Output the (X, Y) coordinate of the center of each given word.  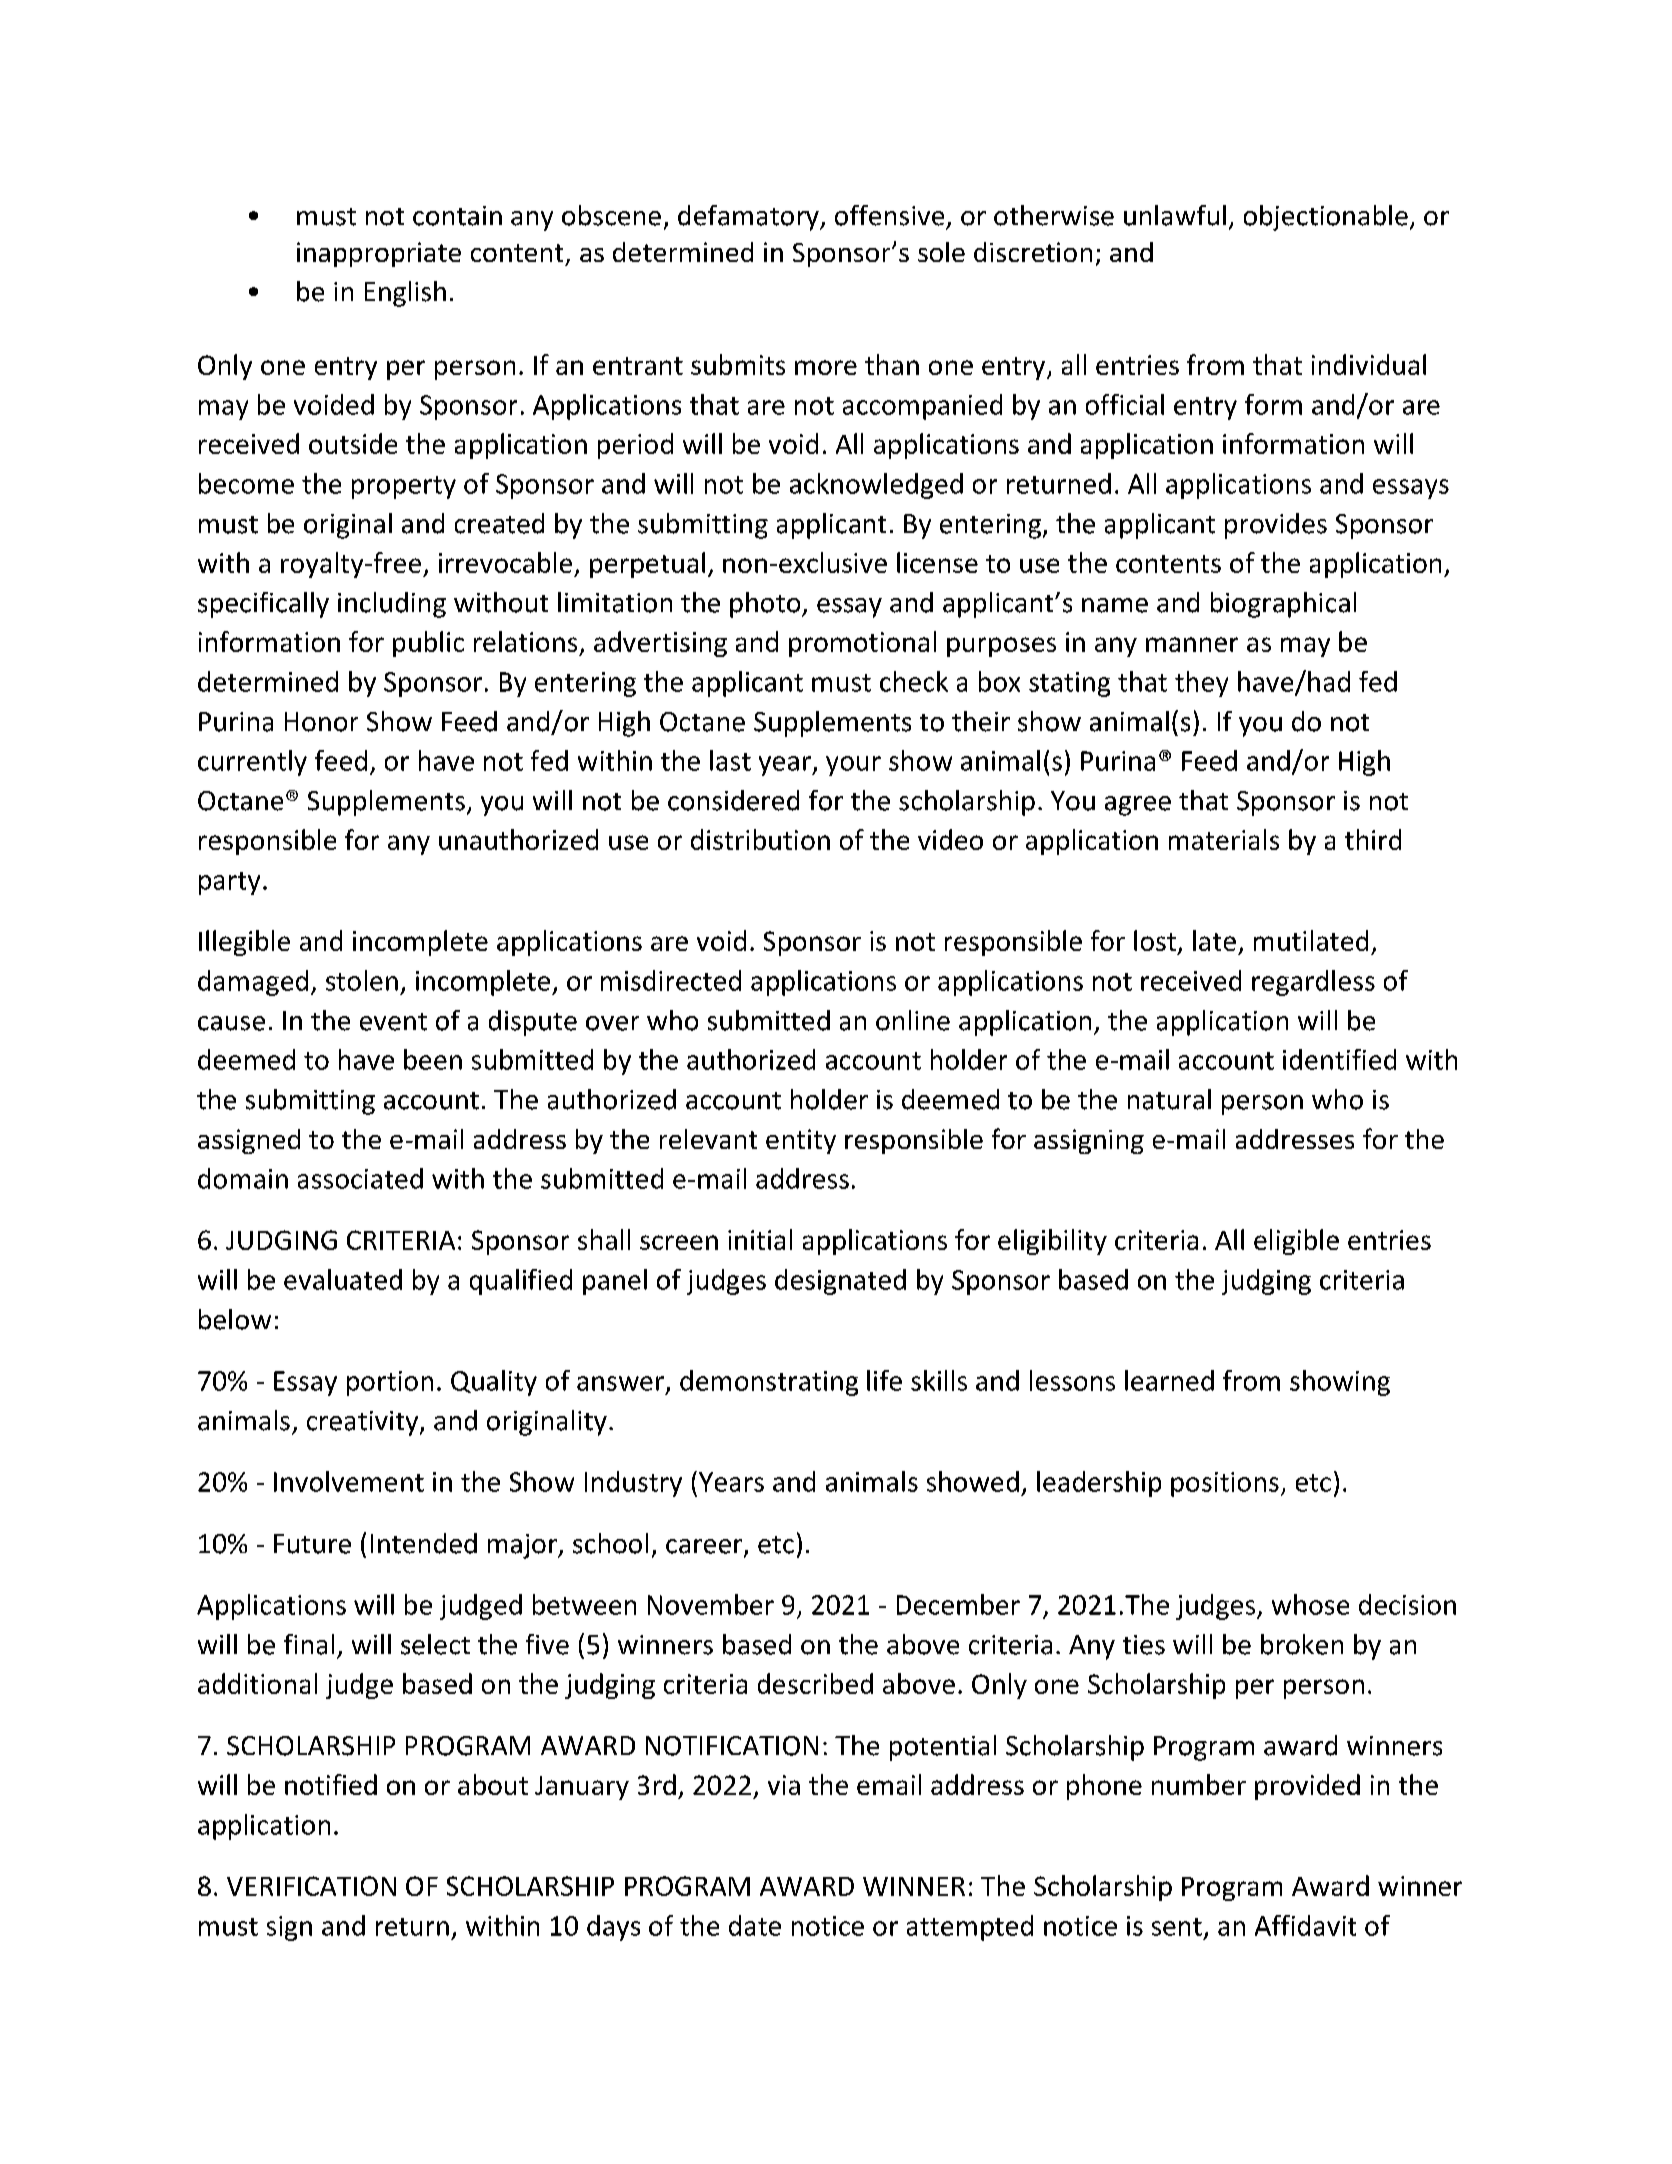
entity (801, 1141)
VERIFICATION (311, 1886)
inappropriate (379, 254)
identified (1339, 1059)
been (433, 1059)
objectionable (1326, 218)
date (755, 1925)
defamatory (749, 218)
